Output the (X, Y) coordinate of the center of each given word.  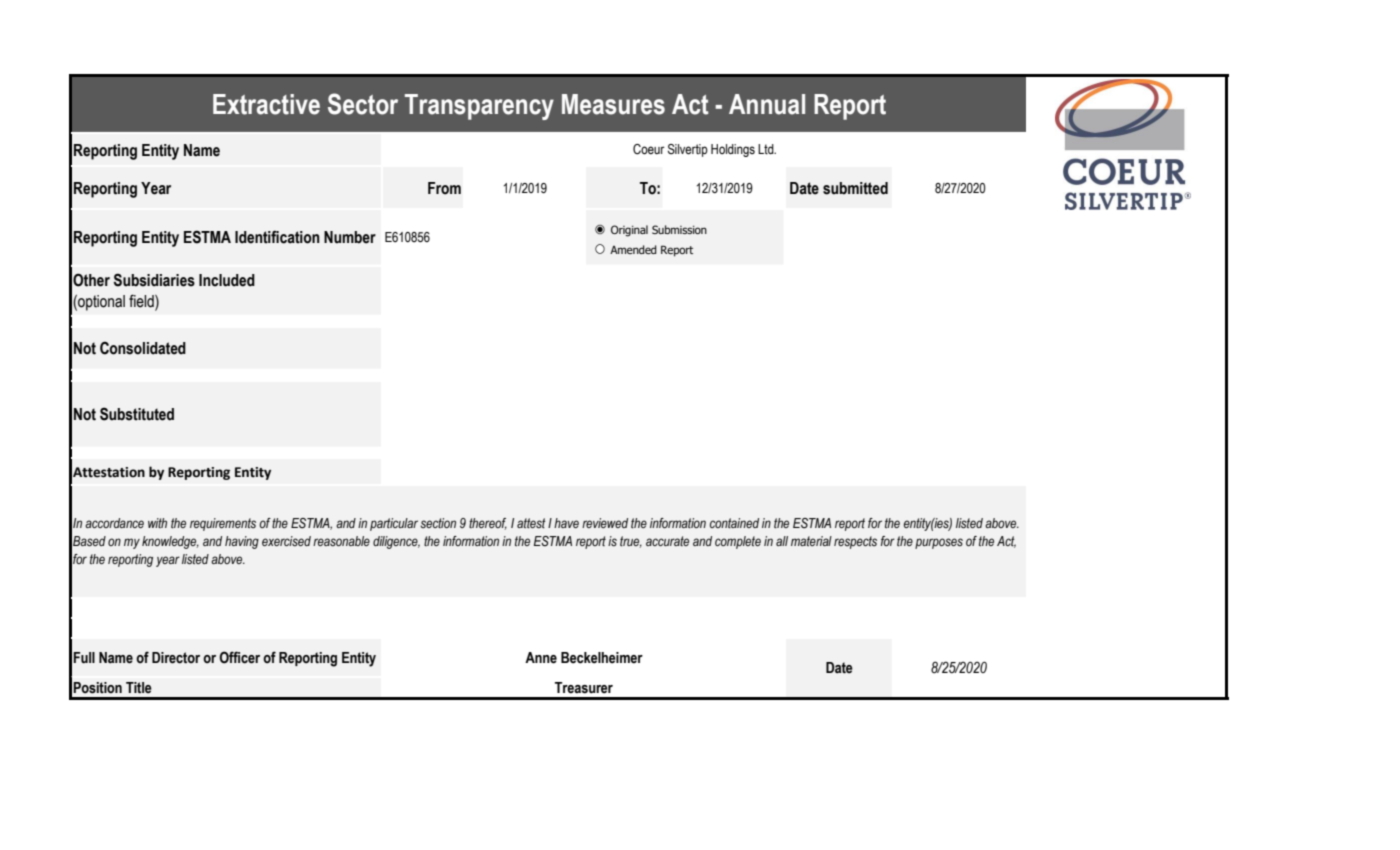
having (242, 542)
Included (227, 280)
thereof (488, 524)
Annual (767, 104)
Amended (633, 249)
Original (629, 231)
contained (734, 523)
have (566, 523)
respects (855, 542)
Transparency (479, 107)
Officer (239, 657)
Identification (277, 237)
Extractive (266, 104)
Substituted (137, 414)
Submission (679, 229)
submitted (855, 188)
